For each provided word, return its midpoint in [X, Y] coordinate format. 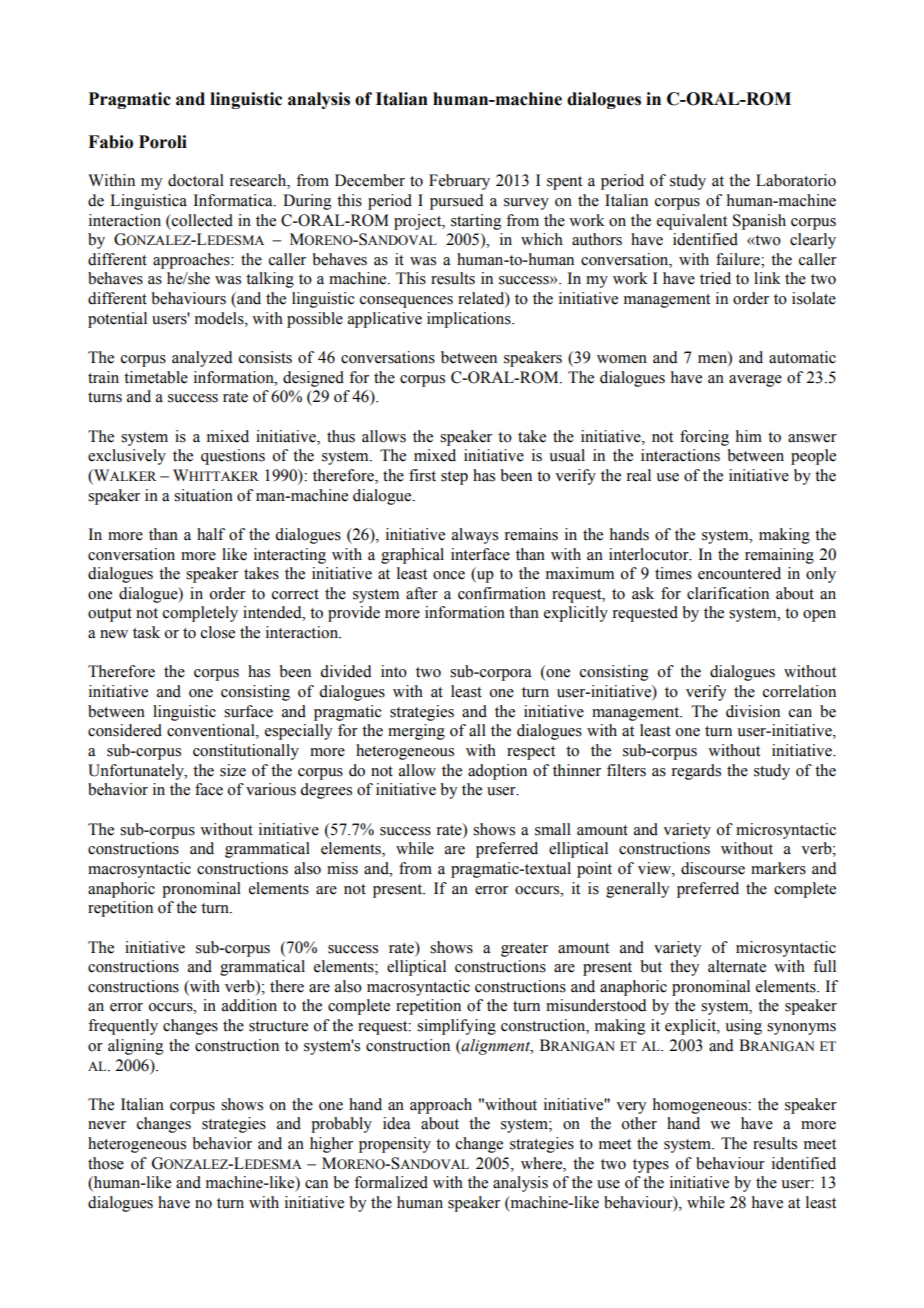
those [106, 1163]
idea [397, 1123]
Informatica [234, 200]
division [753, 711]
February [459, 182]
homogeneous [701, 1106]
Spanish [759, 222]
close [218, 632]
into [394, 671]
